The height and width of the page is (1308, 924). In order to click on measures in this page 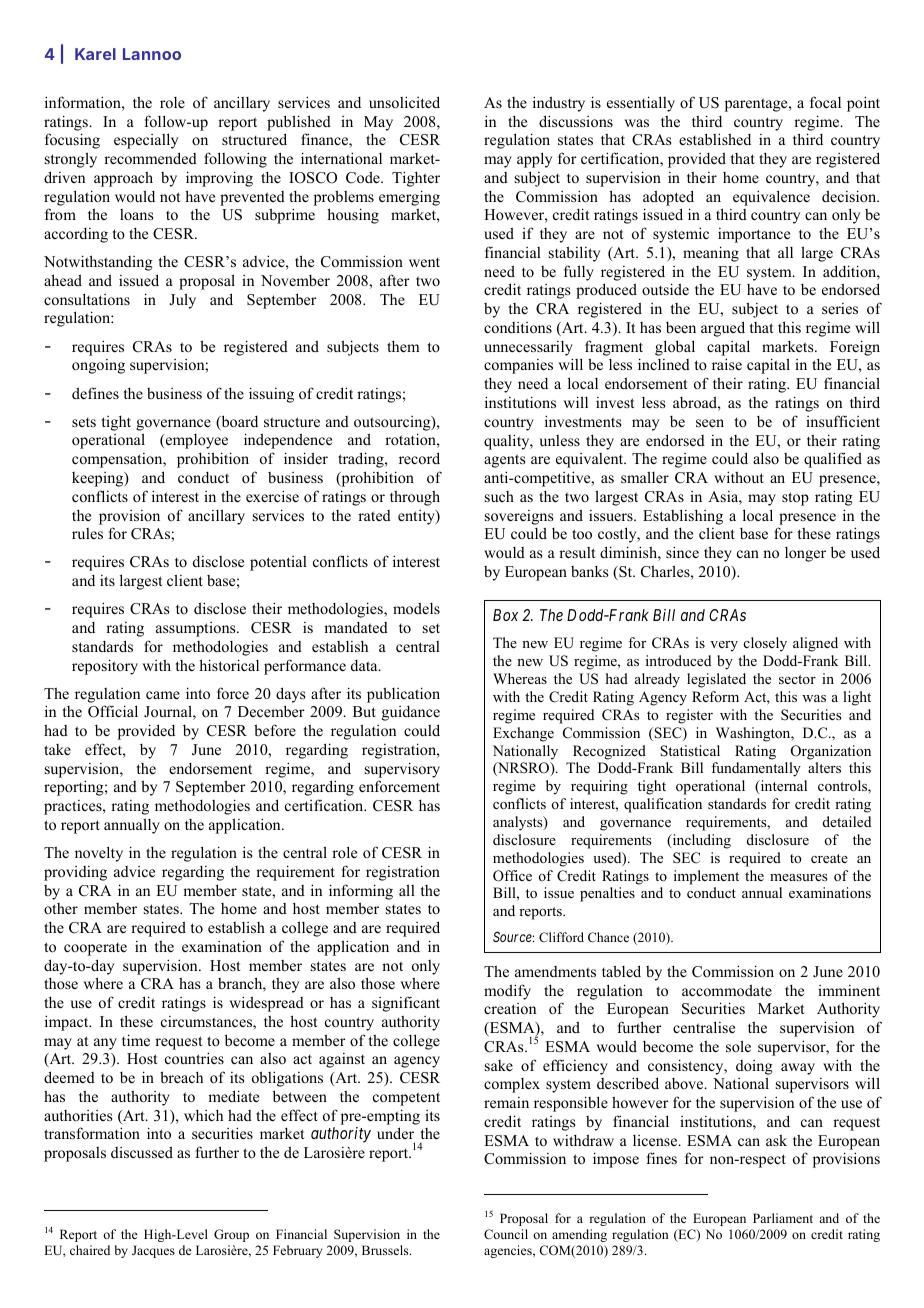, I will do `click(798, 877)`.
